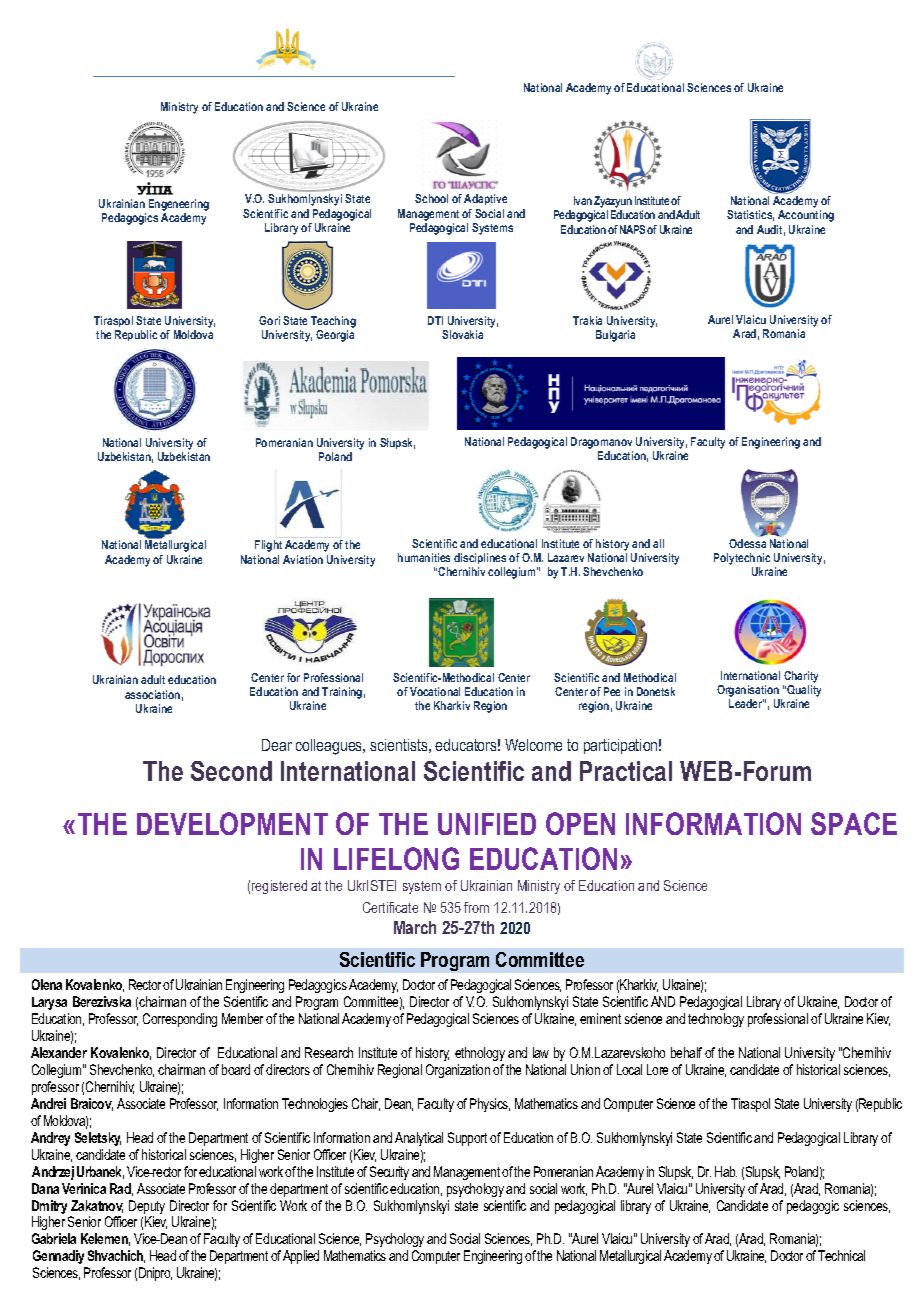 This screenshot has height=1308, width=924. I want to click on Leader, so click(746, 703).
